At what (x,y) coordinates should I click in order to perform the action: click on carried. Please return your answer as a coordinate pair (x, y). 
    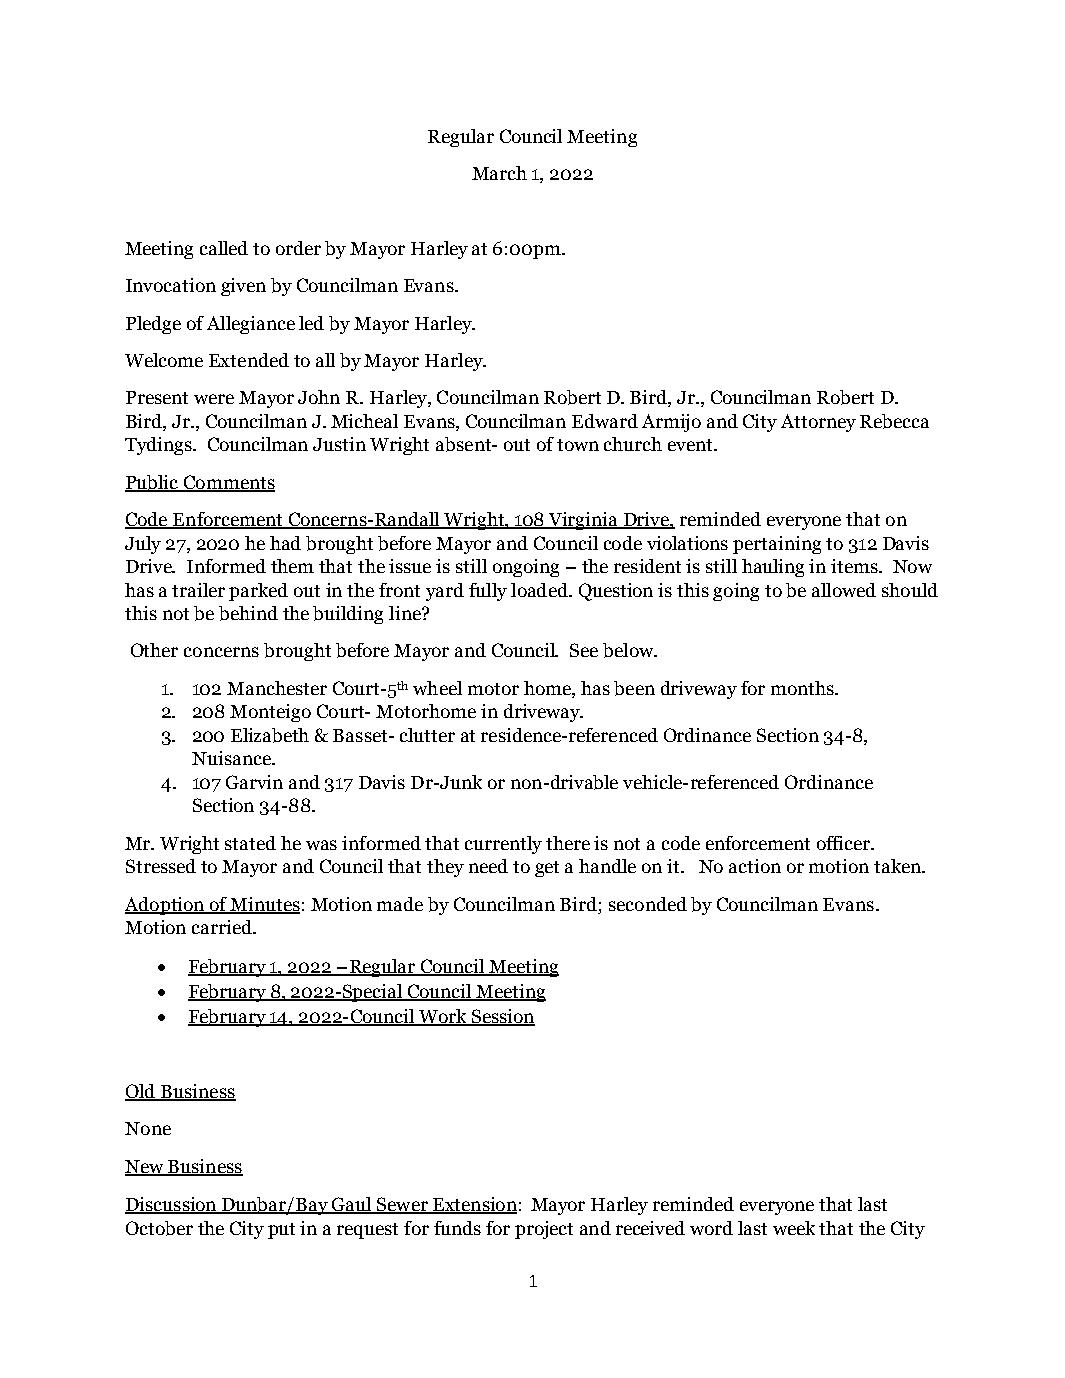
    Looking at the image, I should click on (223, 927).
